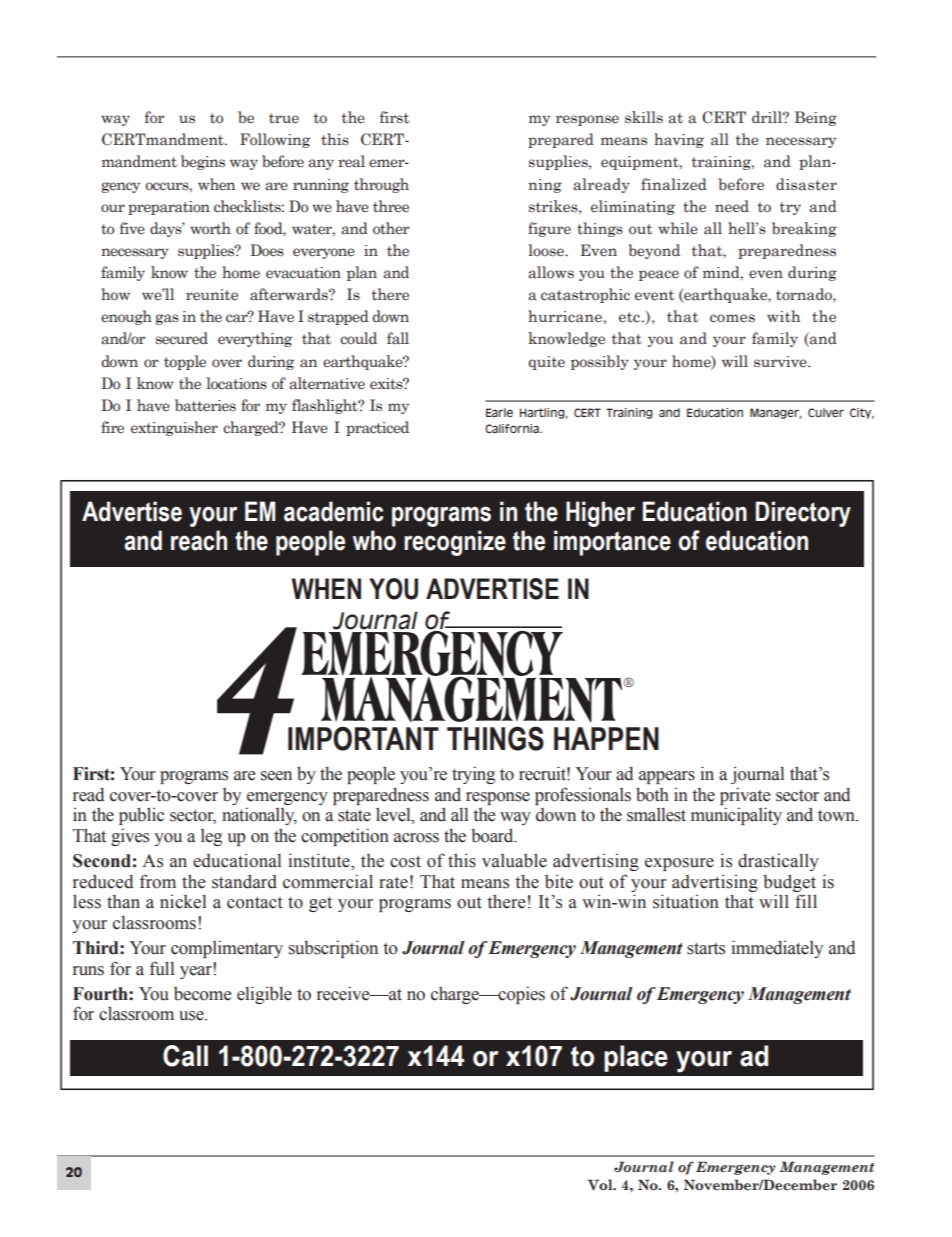 Image resolution: width=952 pixels, height=1237 pixels. Describe the element at coordinates (192, 1016) in the screenshot. I see `use` at that location.
